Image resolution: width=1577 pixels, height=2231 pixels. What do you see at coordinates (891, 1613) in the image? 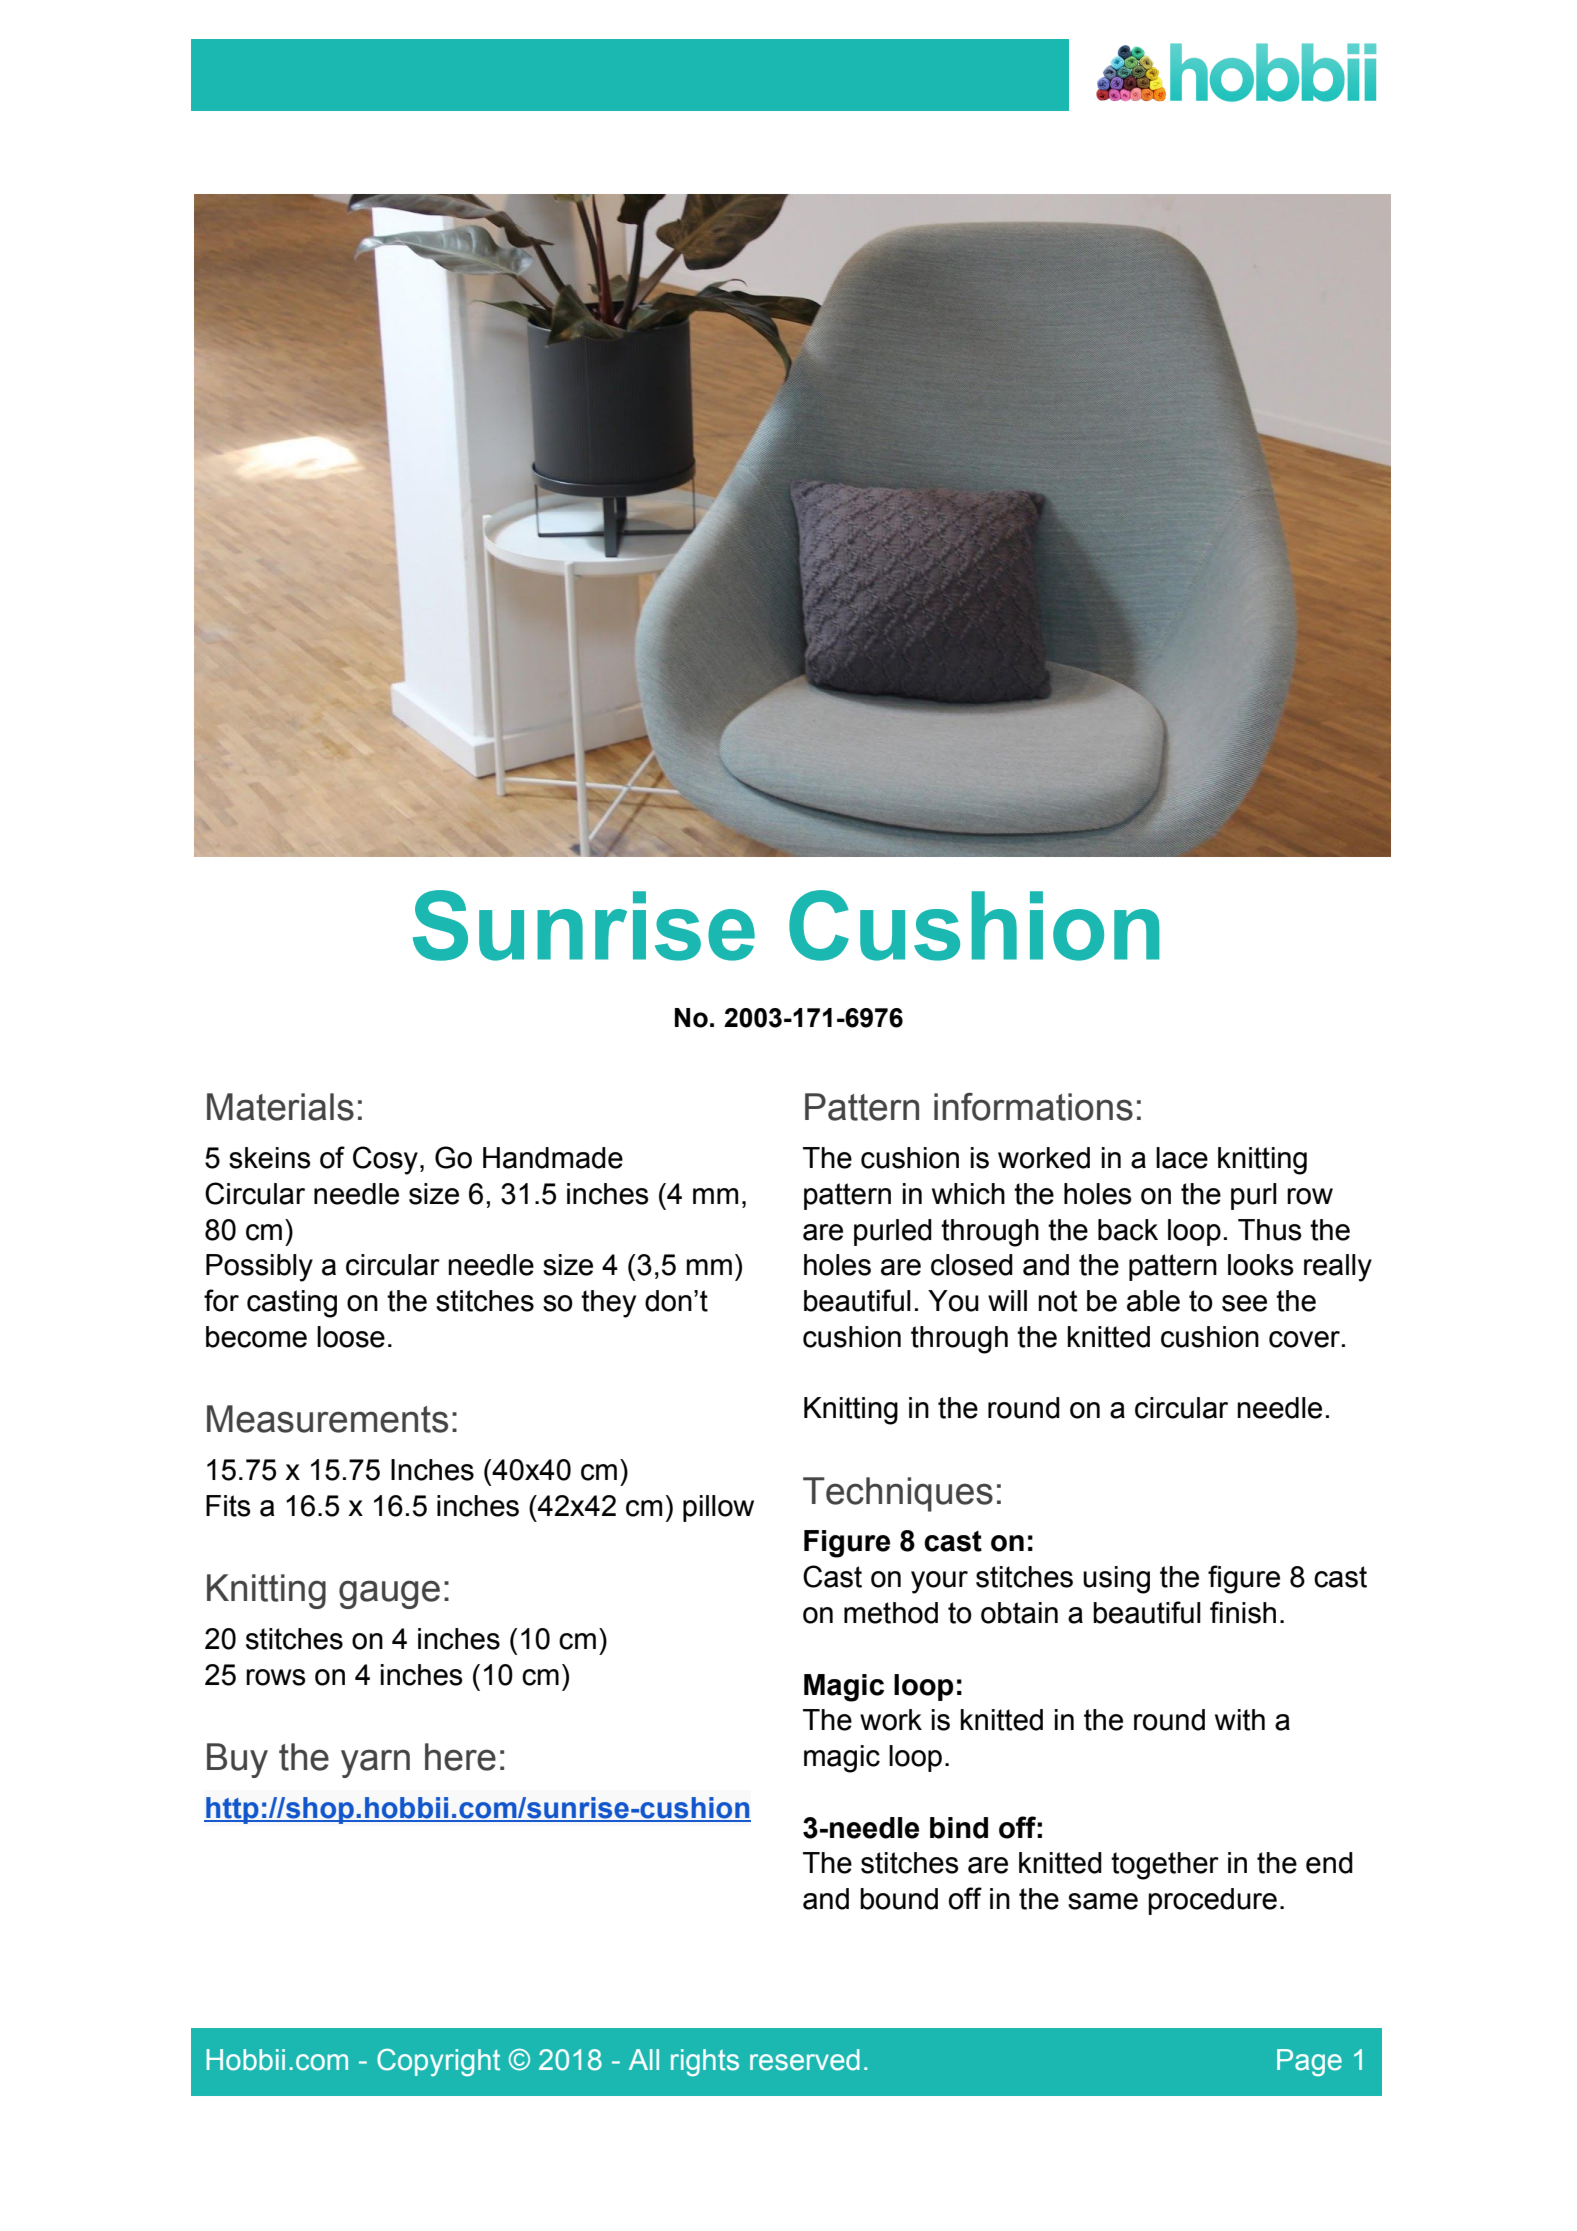
I see `method` at bounding box center [891, 1613].
